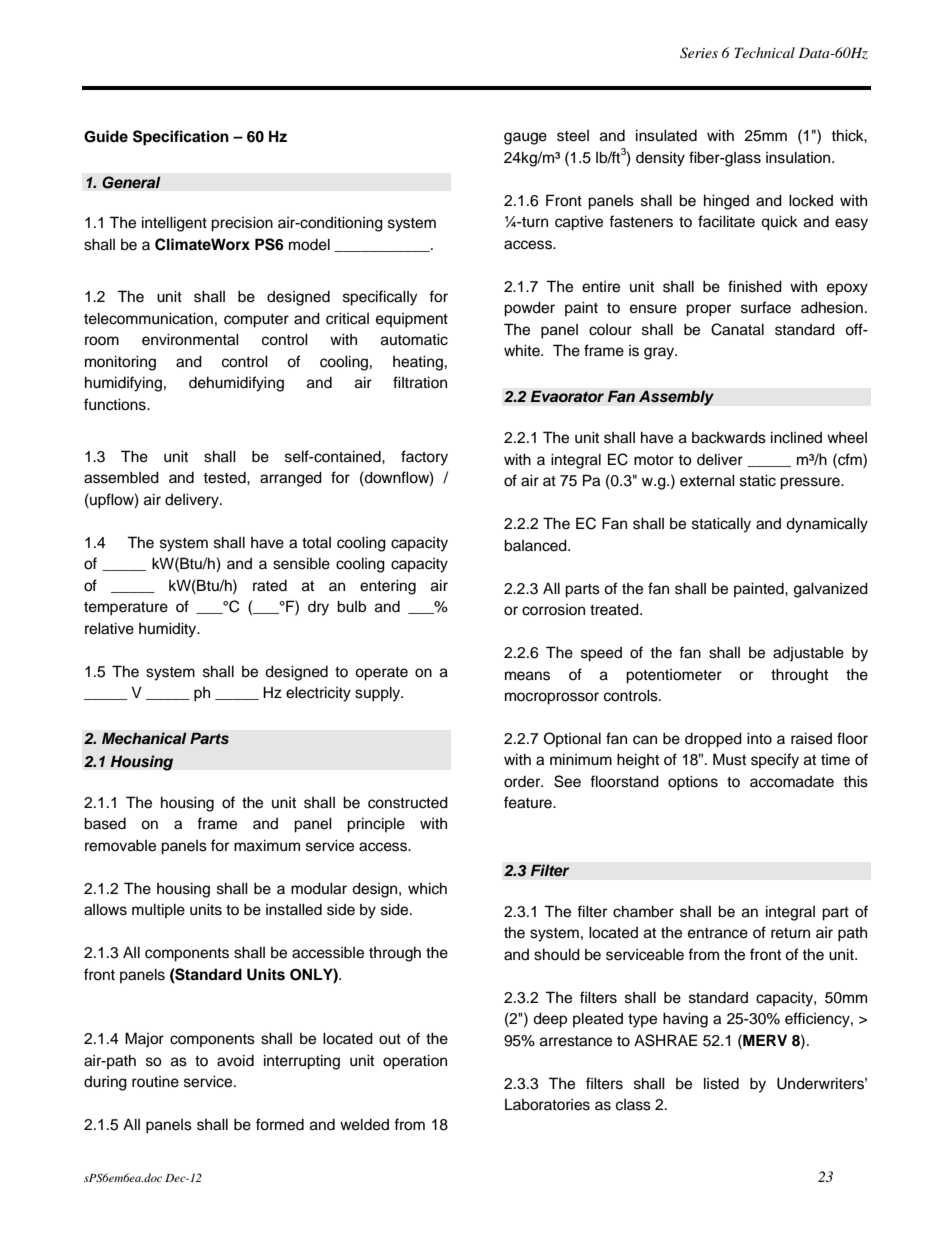  What do you see at coordinates (547, 1105) in the image?
I see `Laboratories` at bounding box center [547, 1105].
